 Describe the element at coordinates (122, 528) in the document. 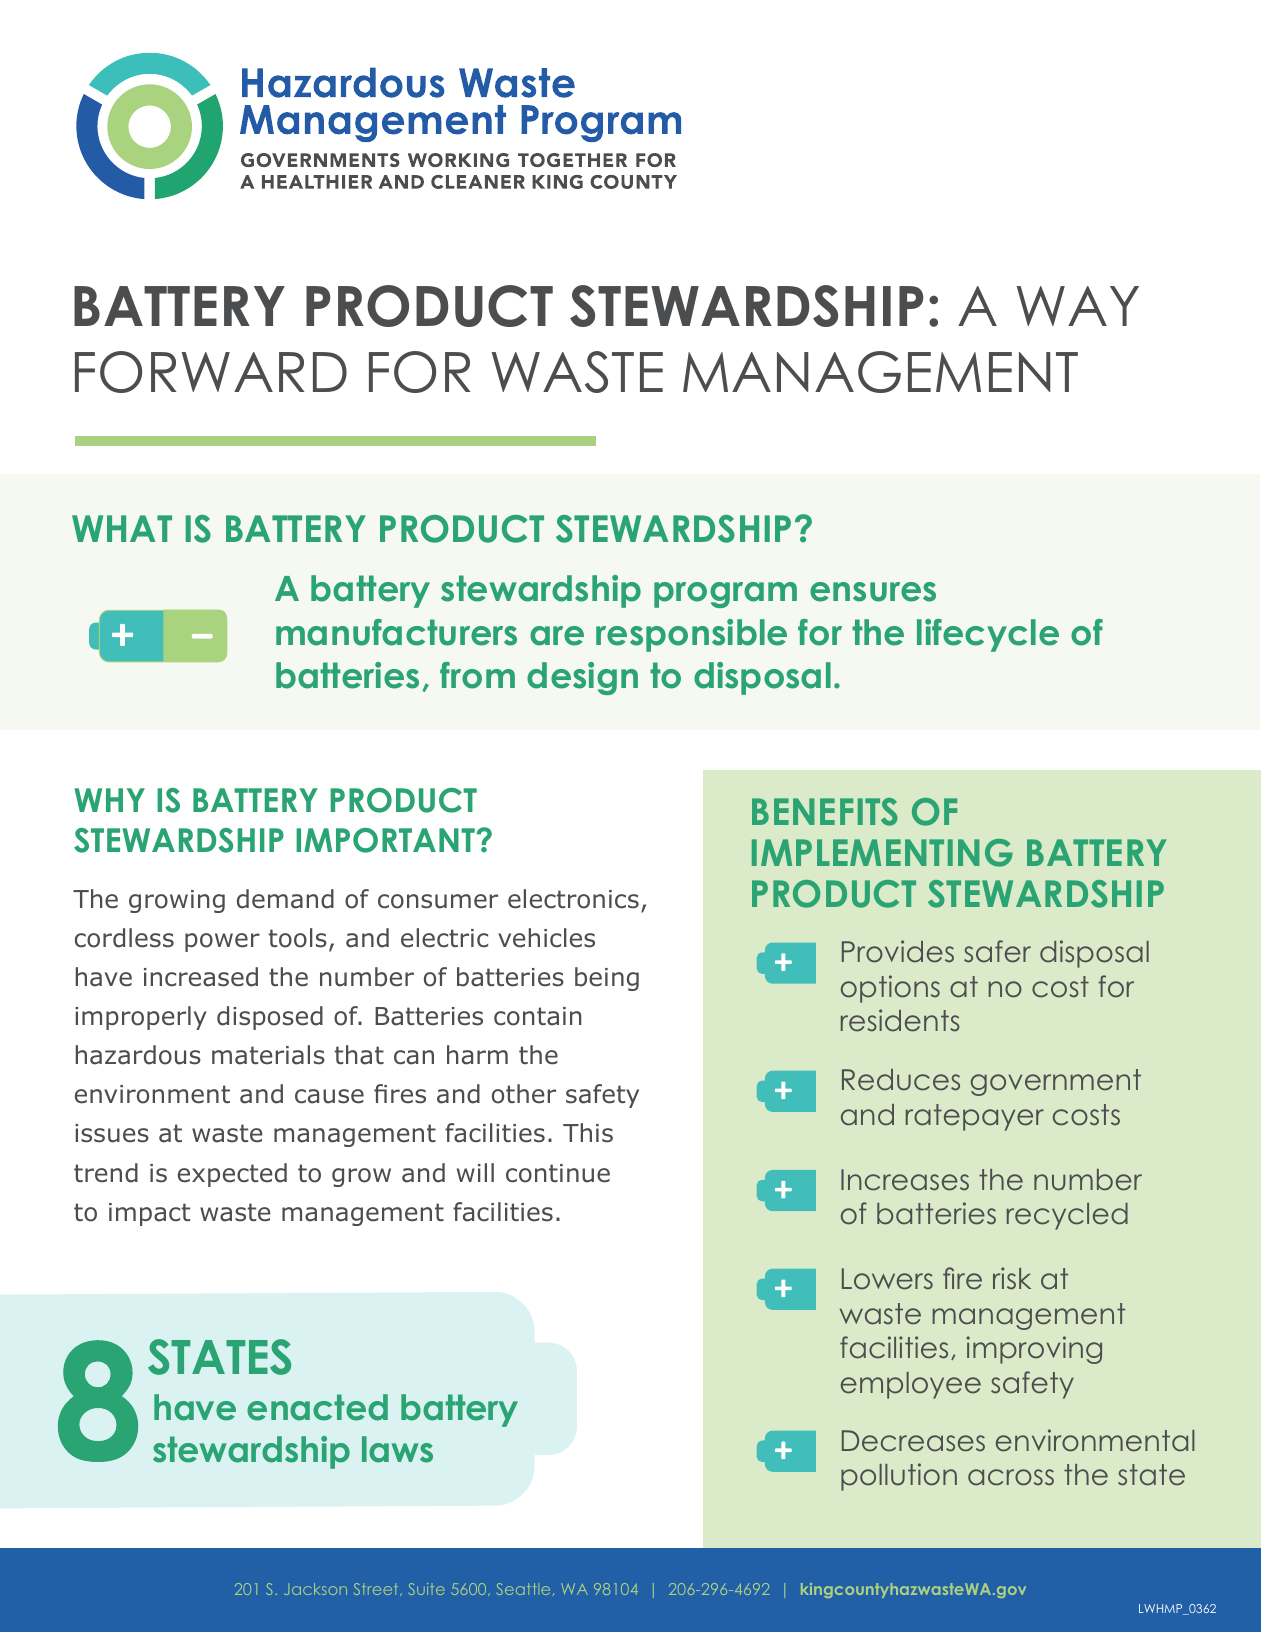

I see `WHAT` at that location.
